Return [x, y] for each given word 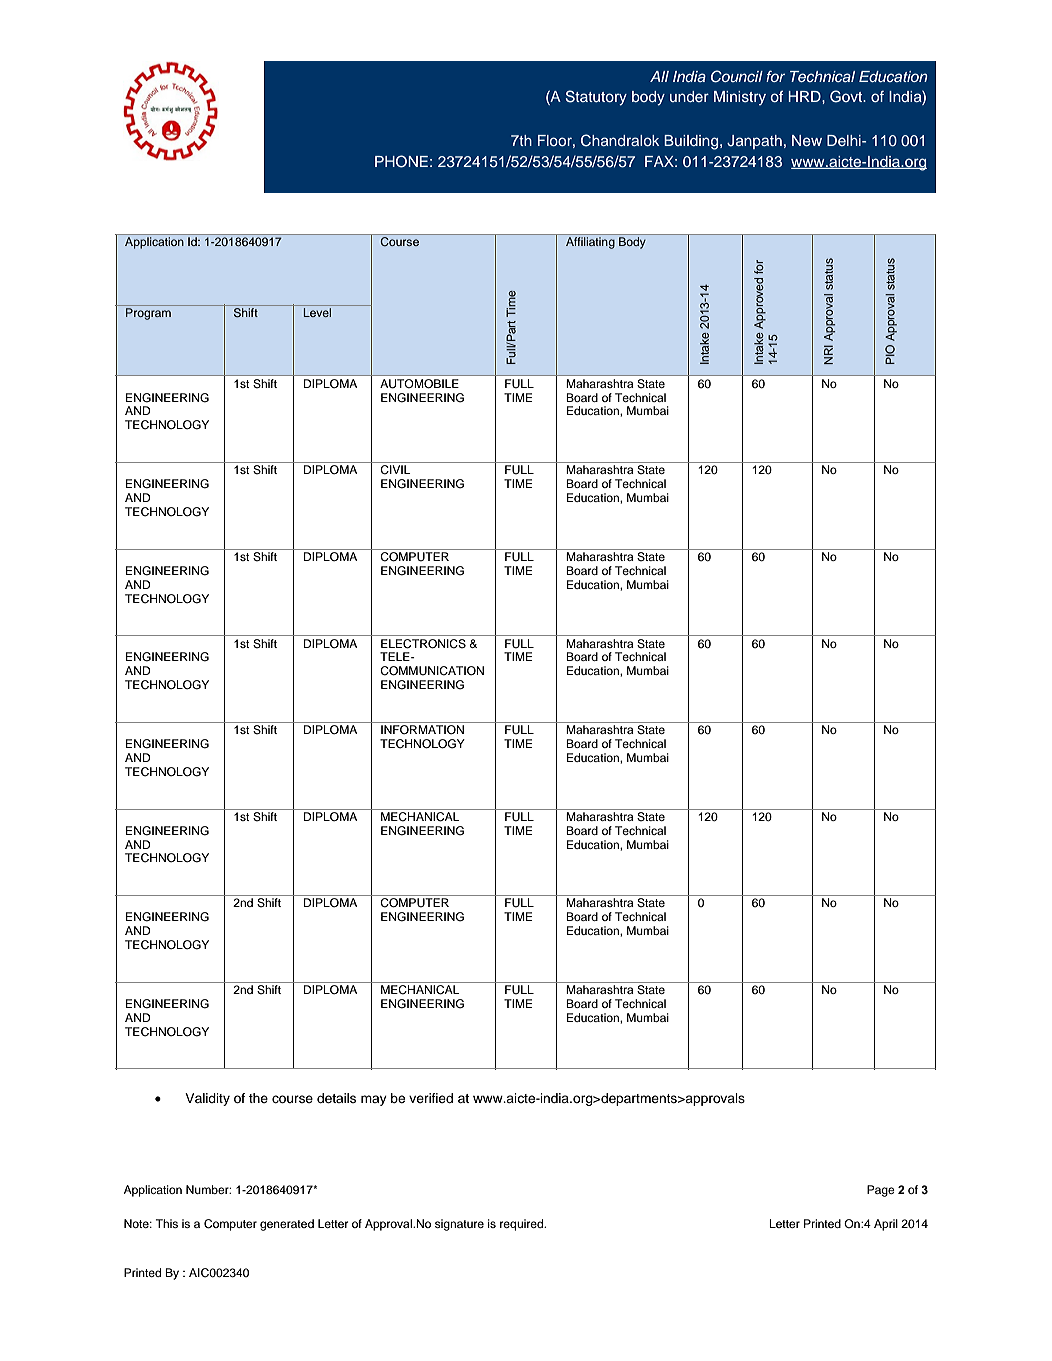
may [374, 1100]
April [886, 1225]
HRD [805, 96]
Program [148, 314]
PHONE [401, 161]
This [167, 1223]
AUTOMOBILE [419, 383]
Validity [207, 1099]
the [258, 1098]
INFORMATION [422, 730]
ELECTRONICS [423, 644]
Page [881, 1191]
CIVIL [395, 470]
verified [431, 1098]
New [807, 140]
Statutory [596, 98]
